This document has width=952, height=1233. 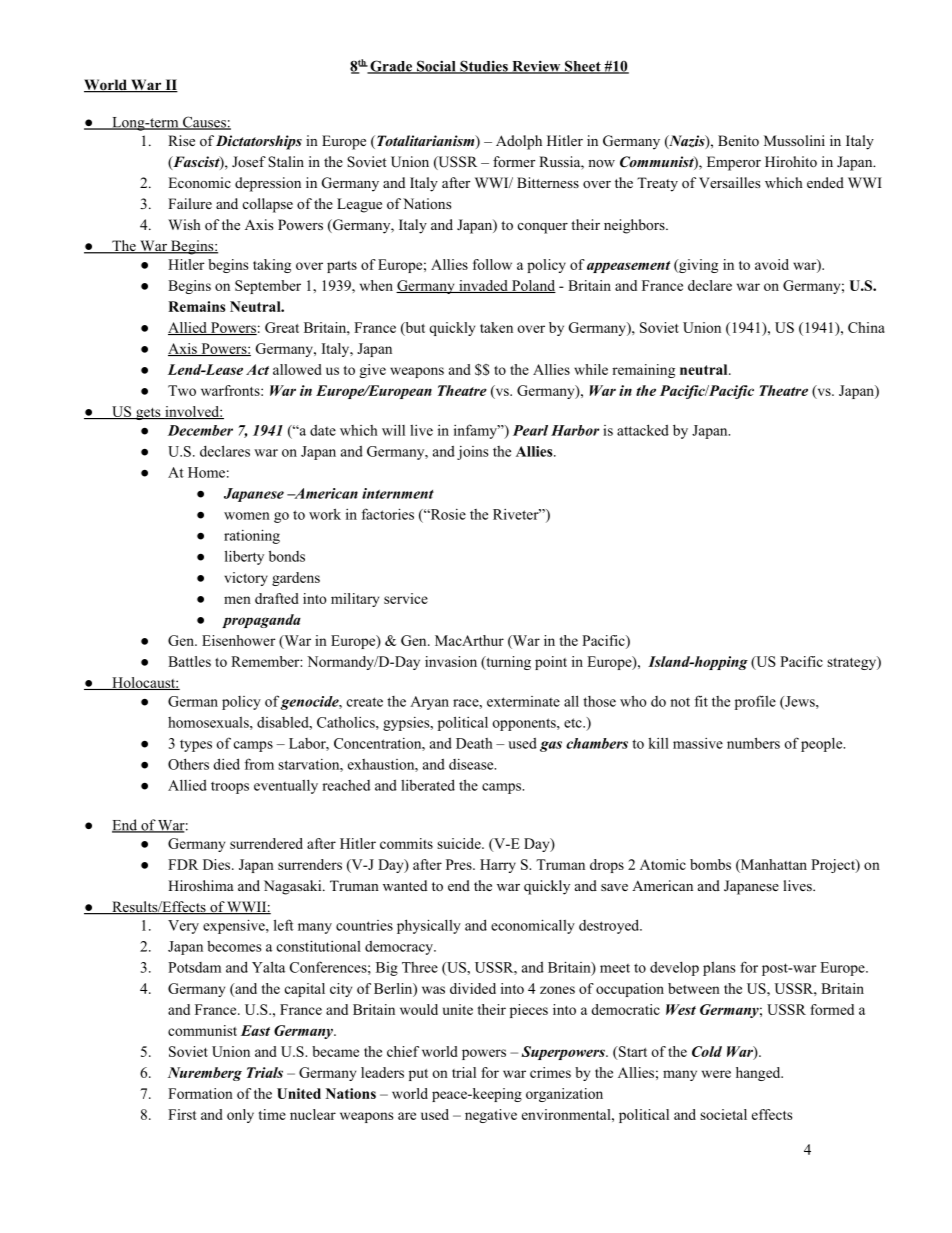 What do you see at coordinates (794, 140) in the document?
I see `Mussolini` at bounding box center [794, 140].
